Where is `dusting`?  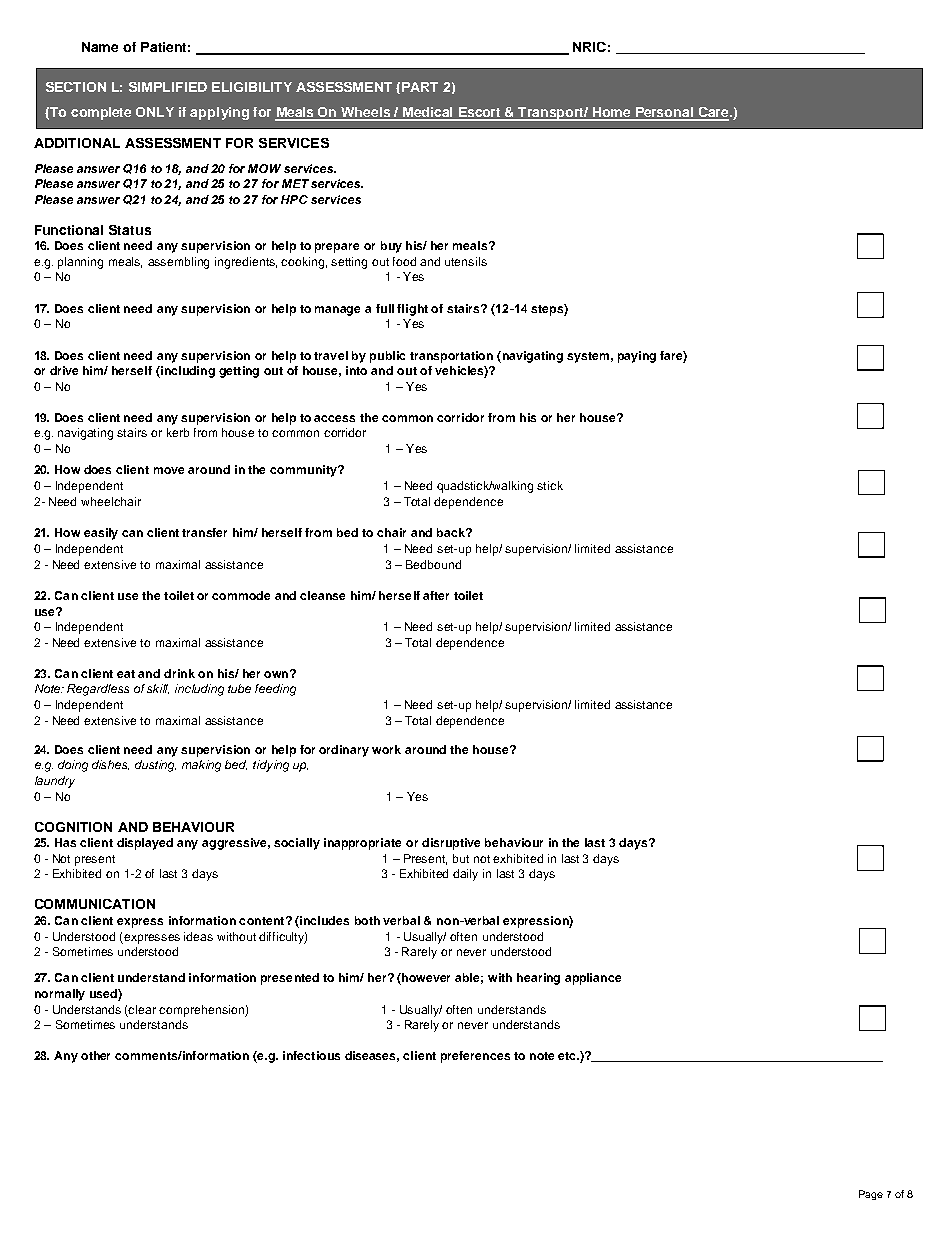 dusting is located at coordinates (155, 766).
